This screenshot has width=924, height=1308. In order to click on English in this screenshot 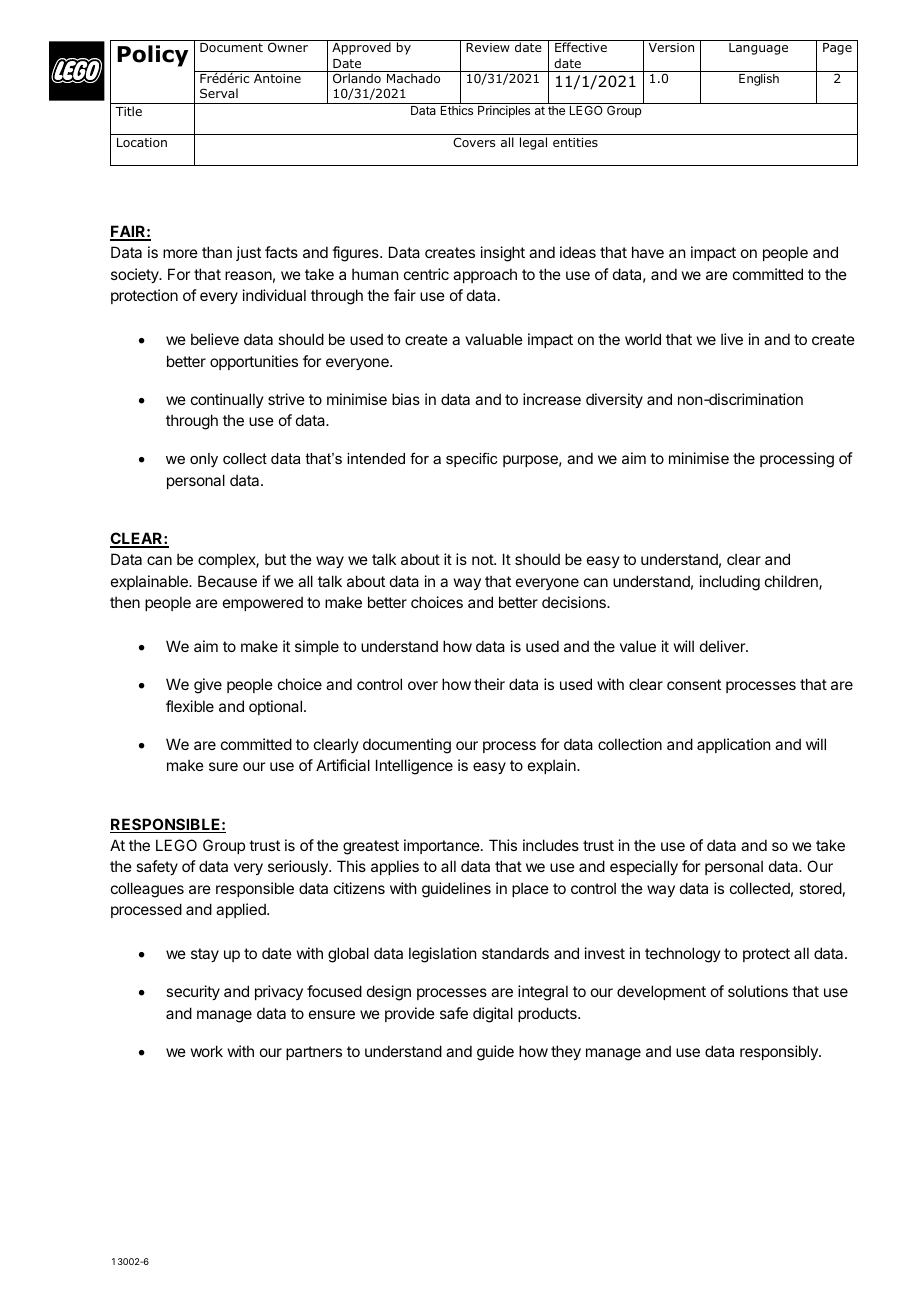, I will do `click(759, 79)`.
